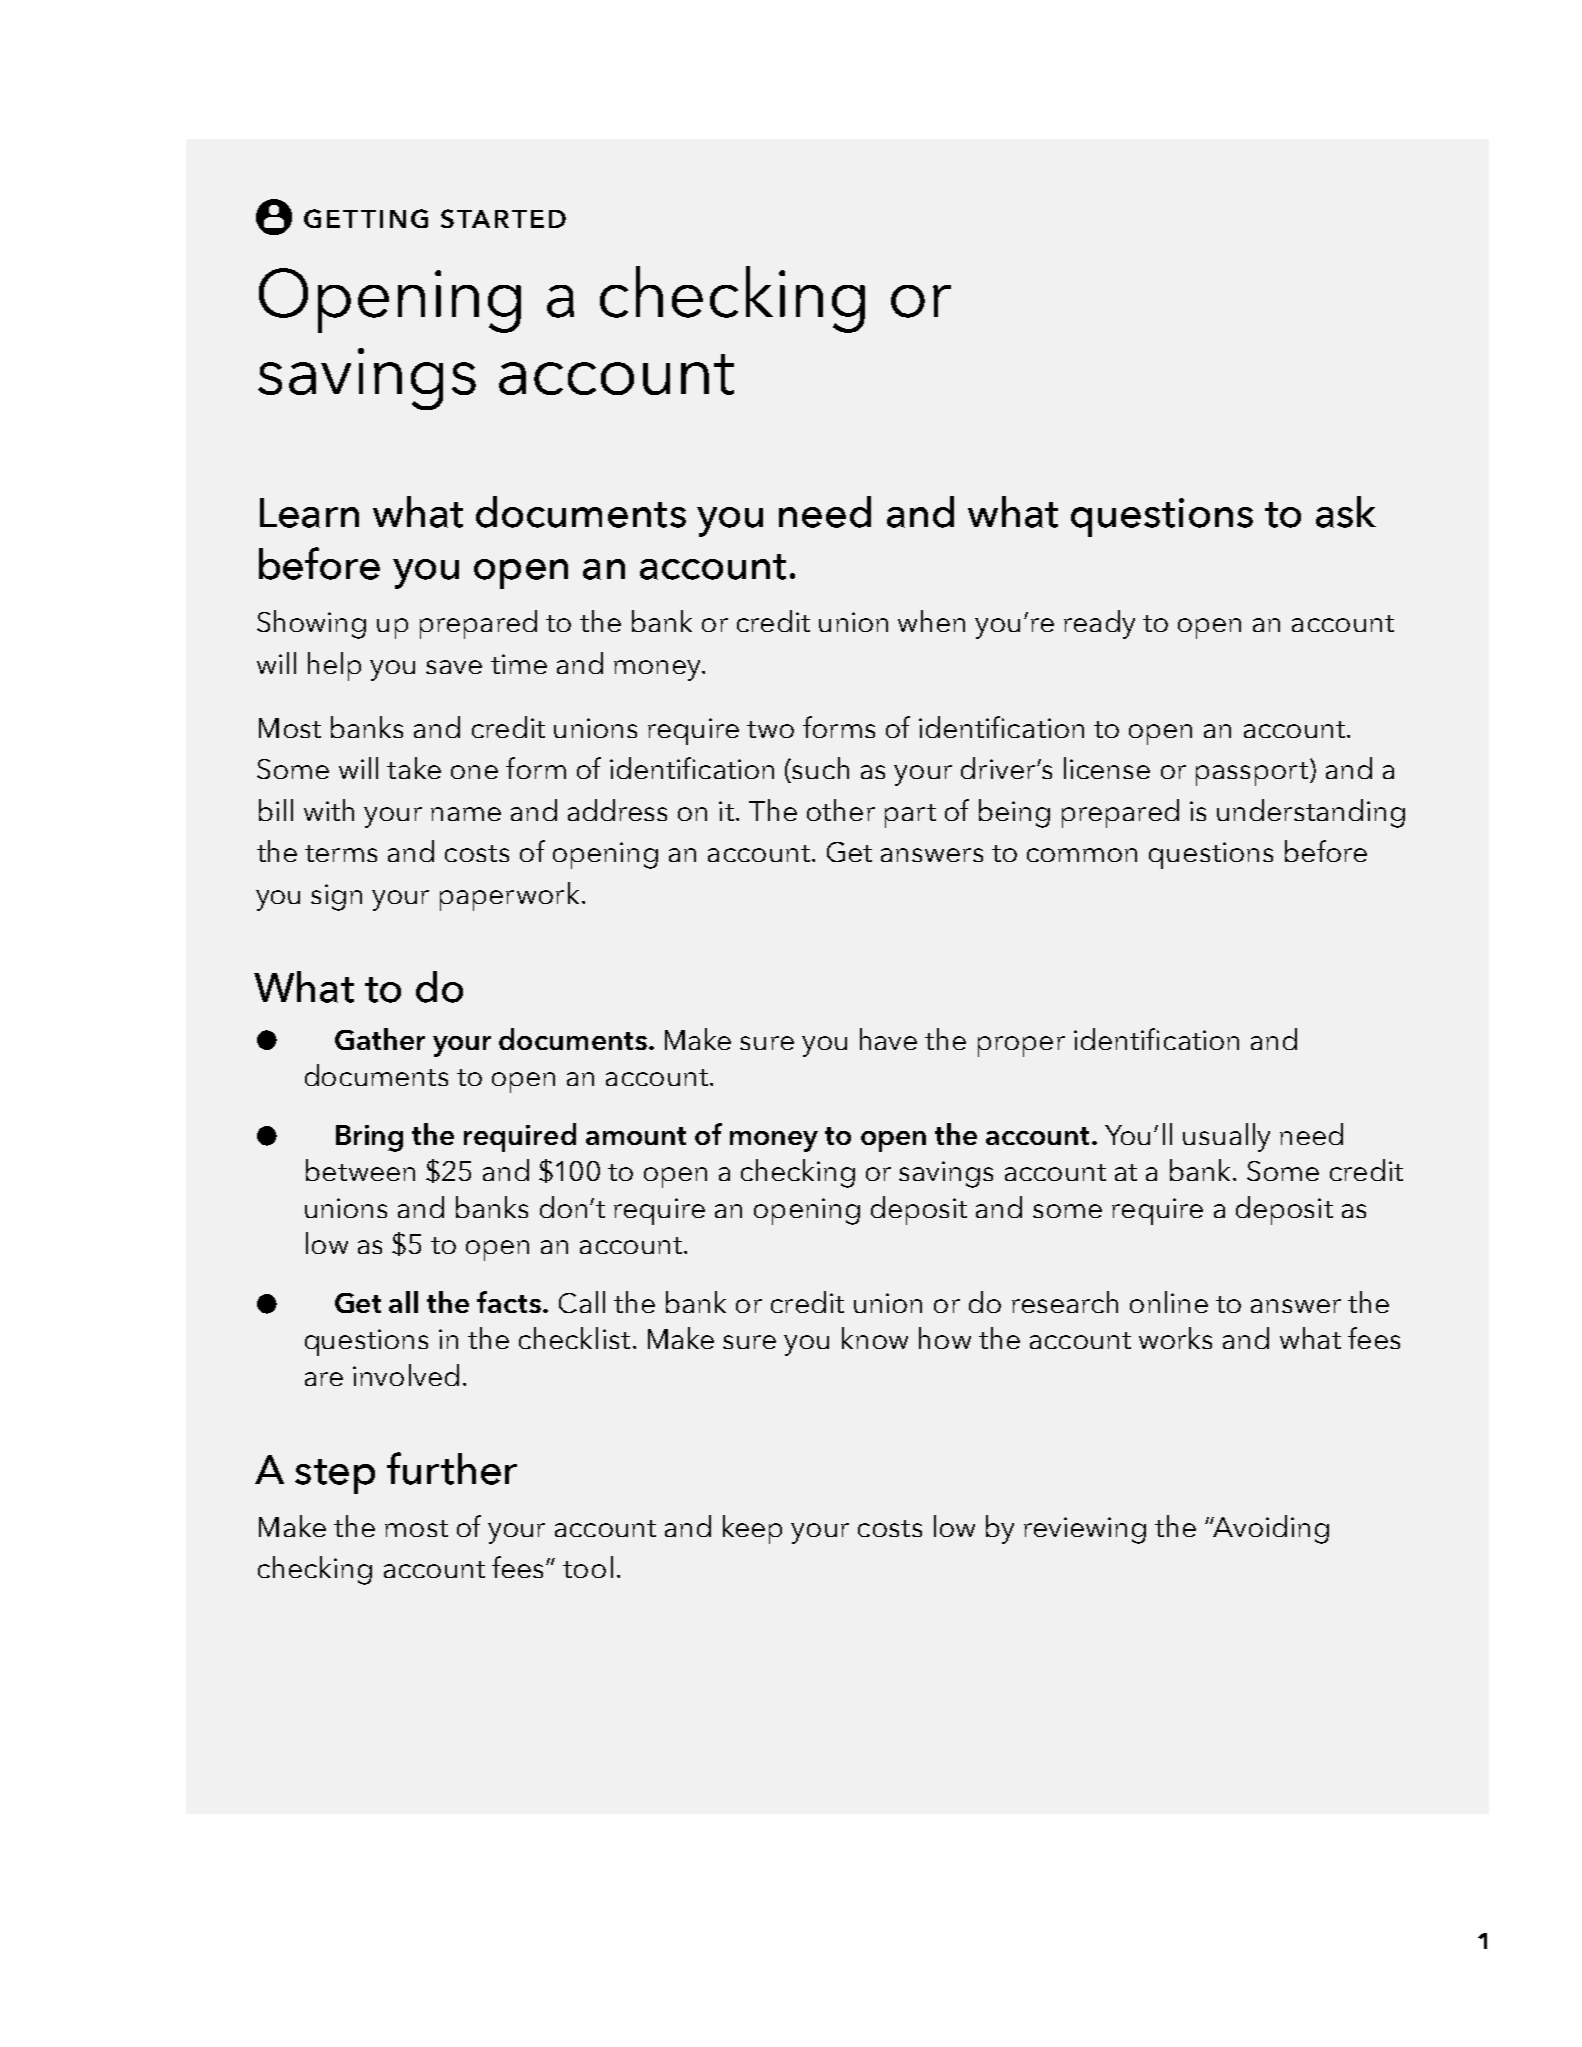  Describe the element at coordinates (1346, 512) in the document. I see `ask` at that location.
